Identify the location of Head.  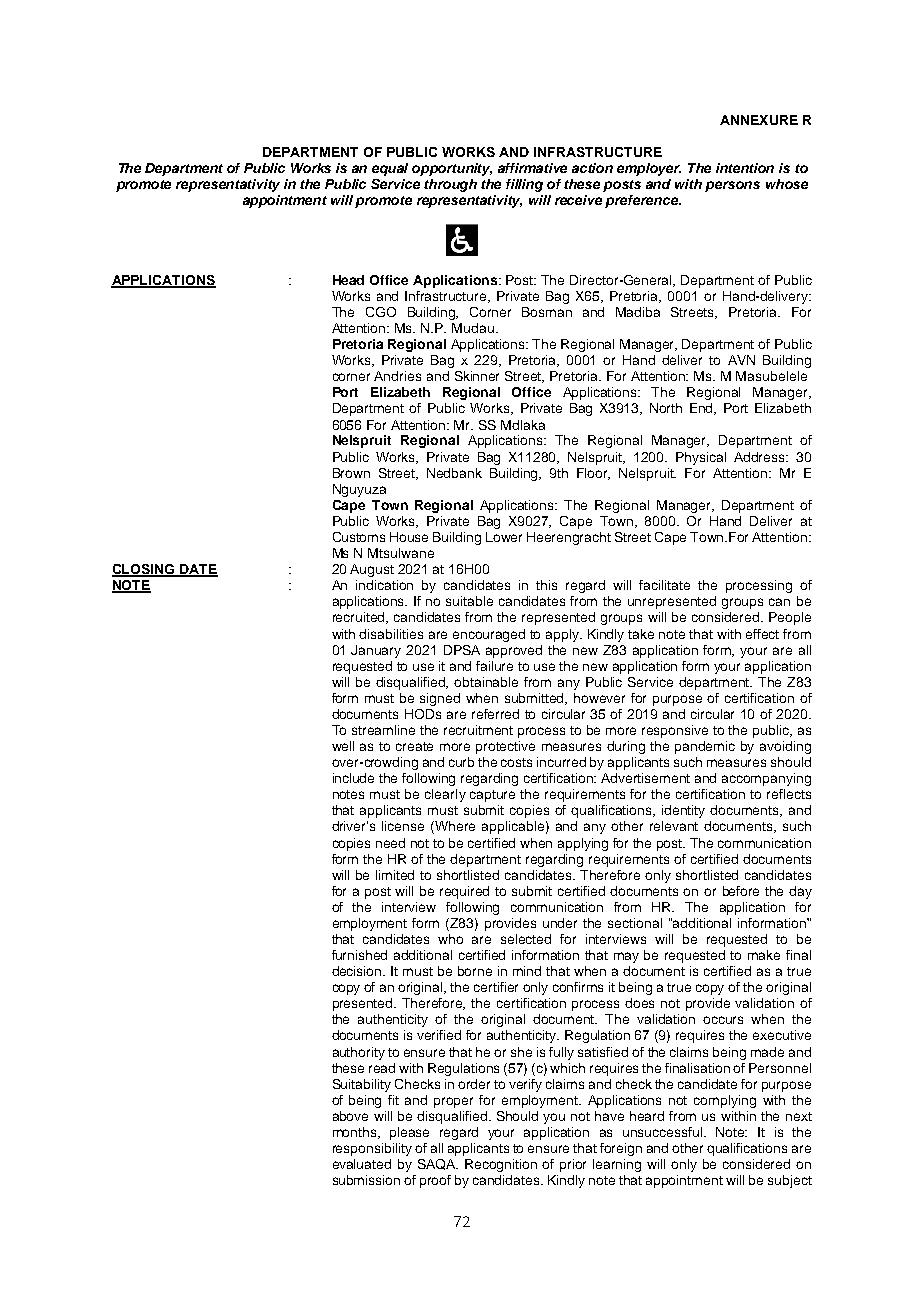
(348, 280).
